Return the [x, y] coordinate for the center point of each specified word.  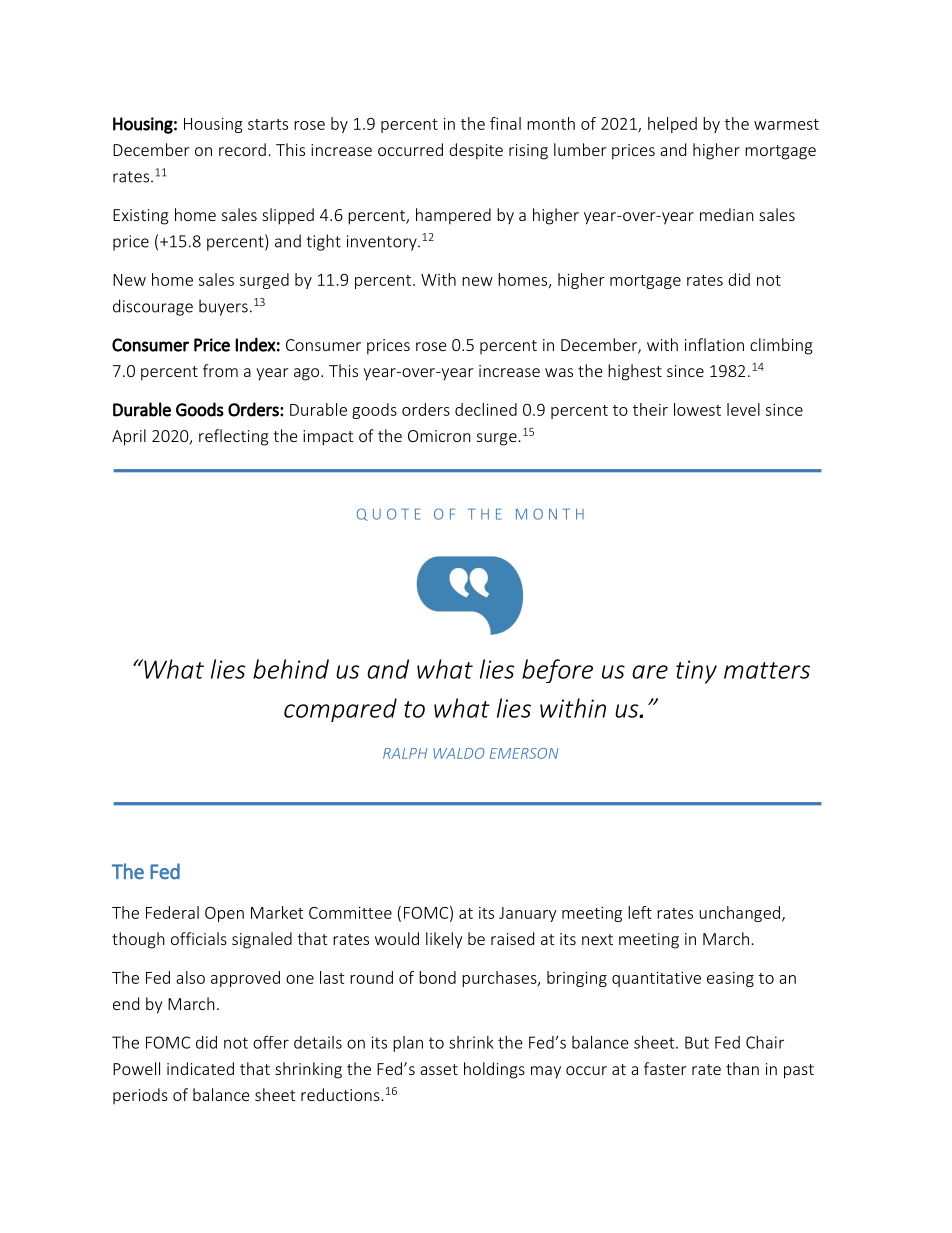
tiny [696, 672]
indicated [200, 1068]
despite [476, 151]
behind [291, 669]
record [242, 149]
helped [672, 125]
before [557, 671]
